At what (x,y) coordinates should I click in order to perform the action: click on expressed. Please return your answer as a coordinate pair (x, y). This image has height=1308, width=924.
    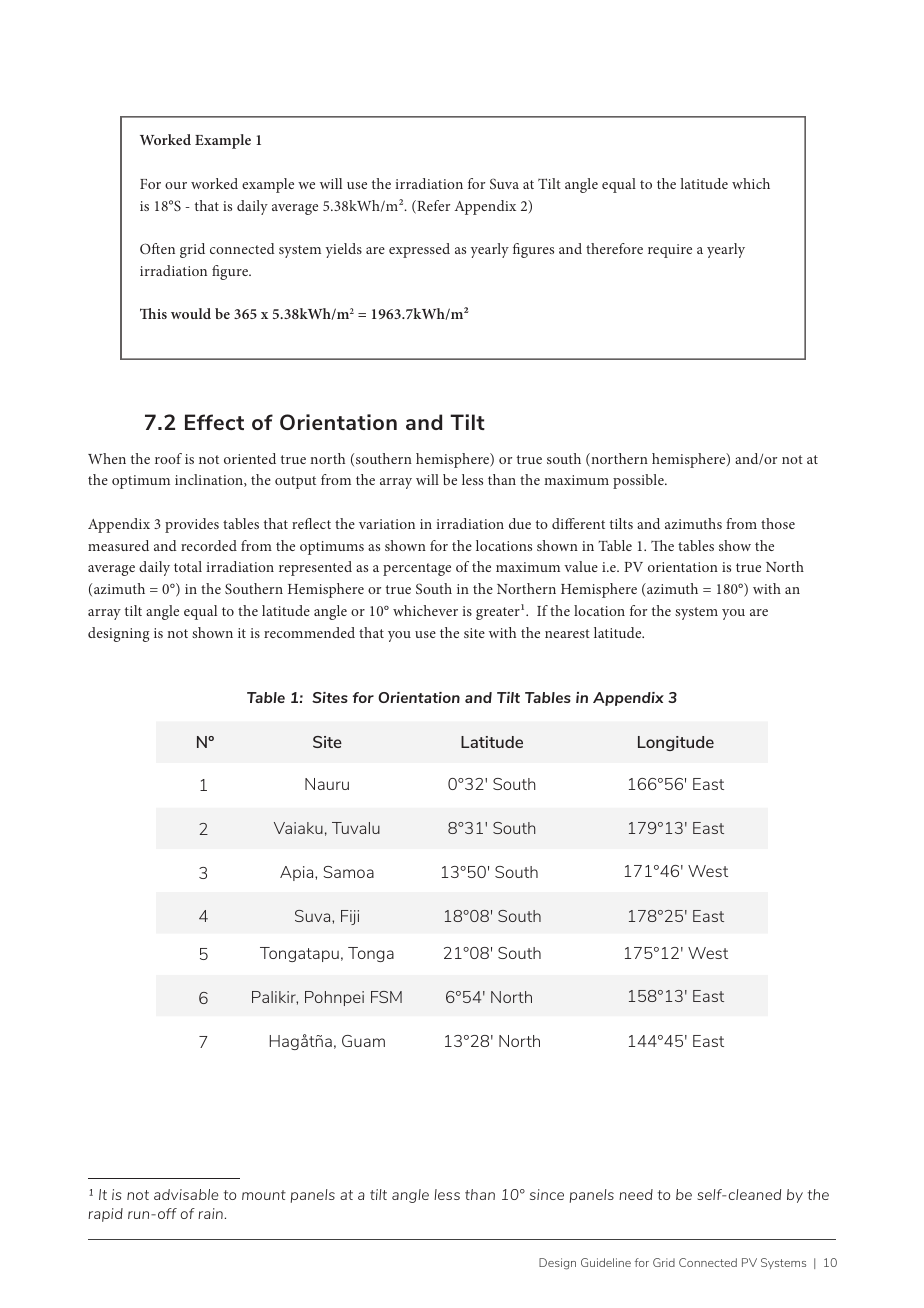
    Looking at the image, I should click on (419, 250).
